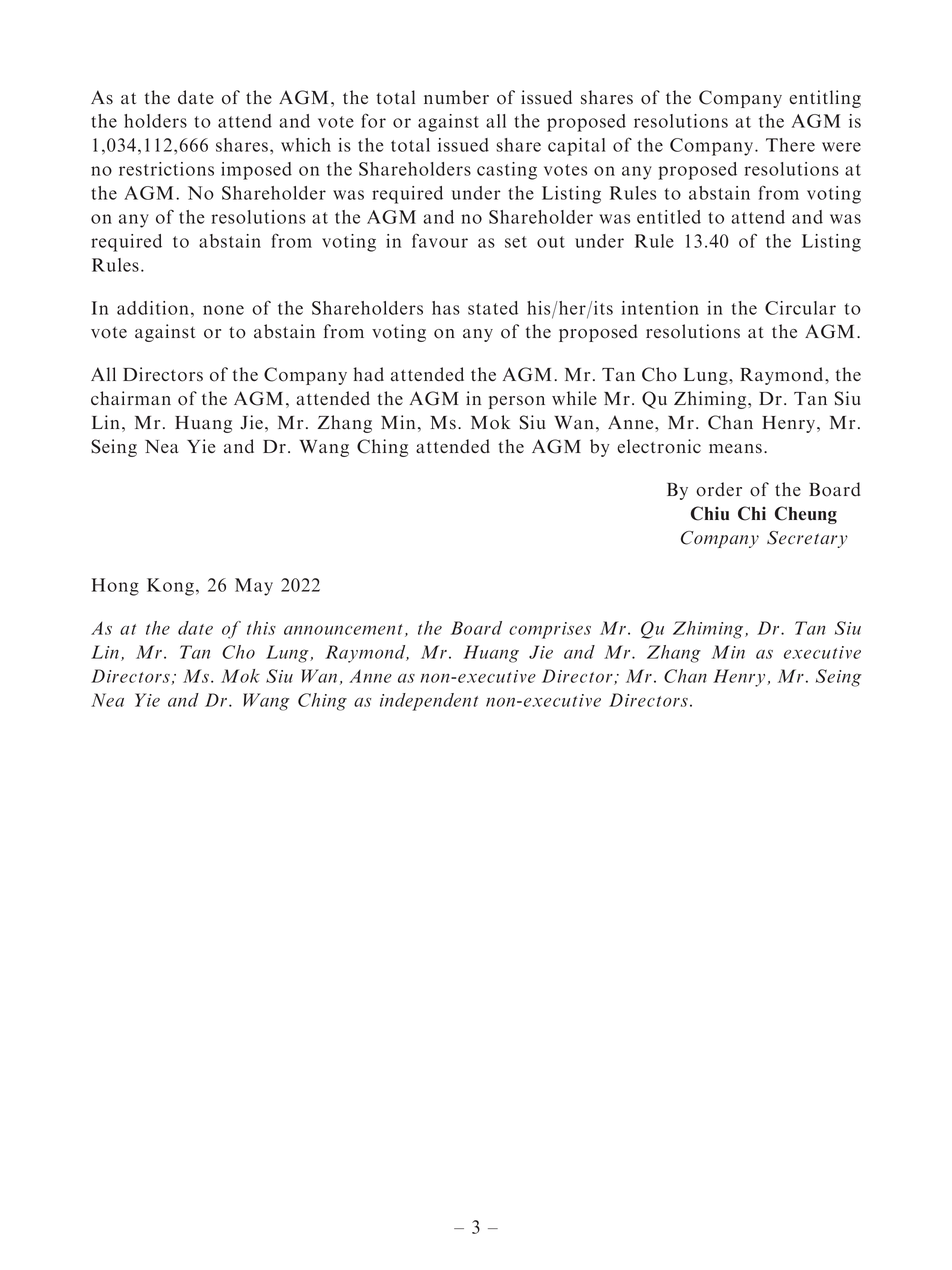  I want to click on means, so click(735, 449).
